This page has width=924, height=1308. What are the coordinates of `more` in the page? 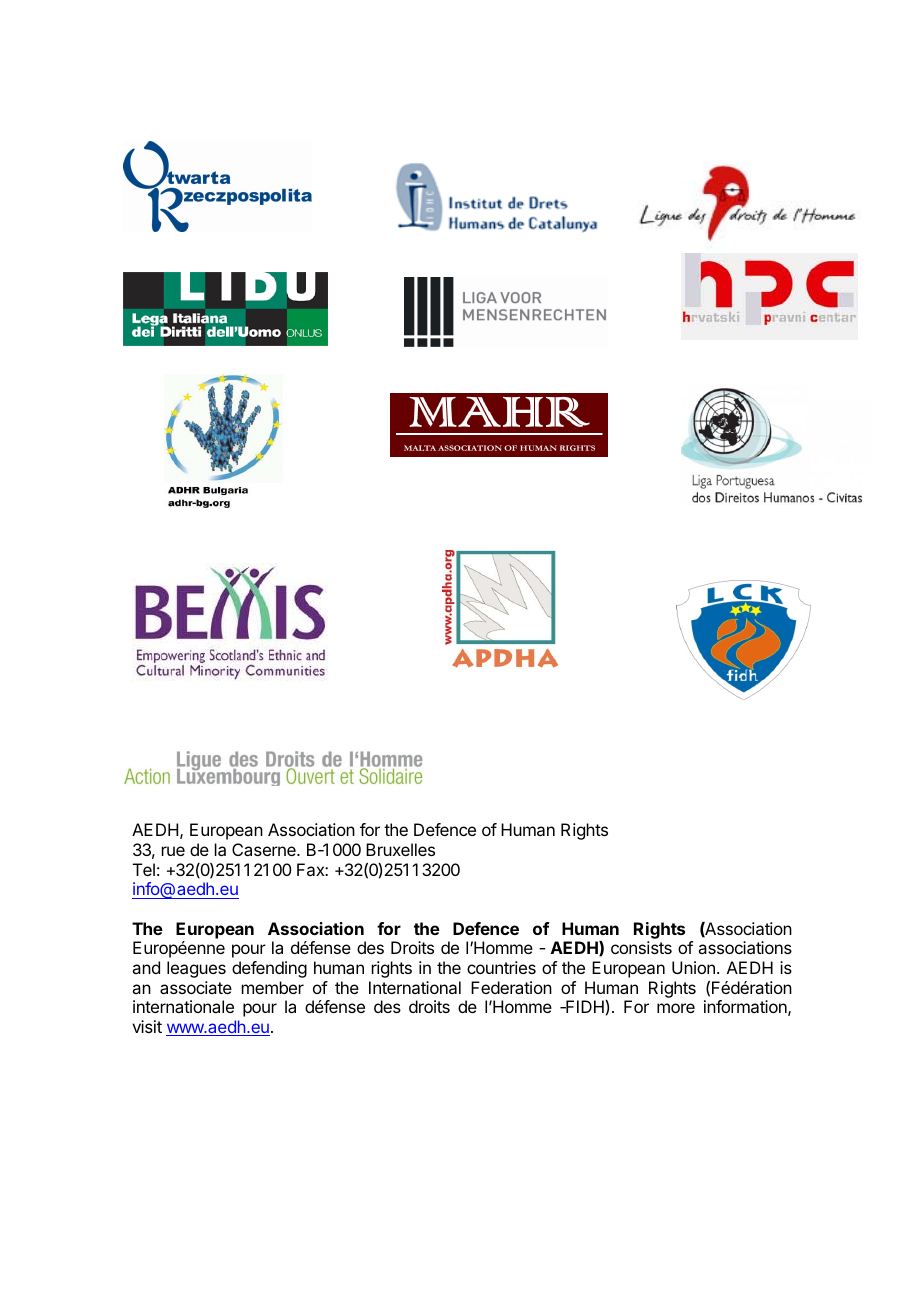 It's located at (676, 1008).
